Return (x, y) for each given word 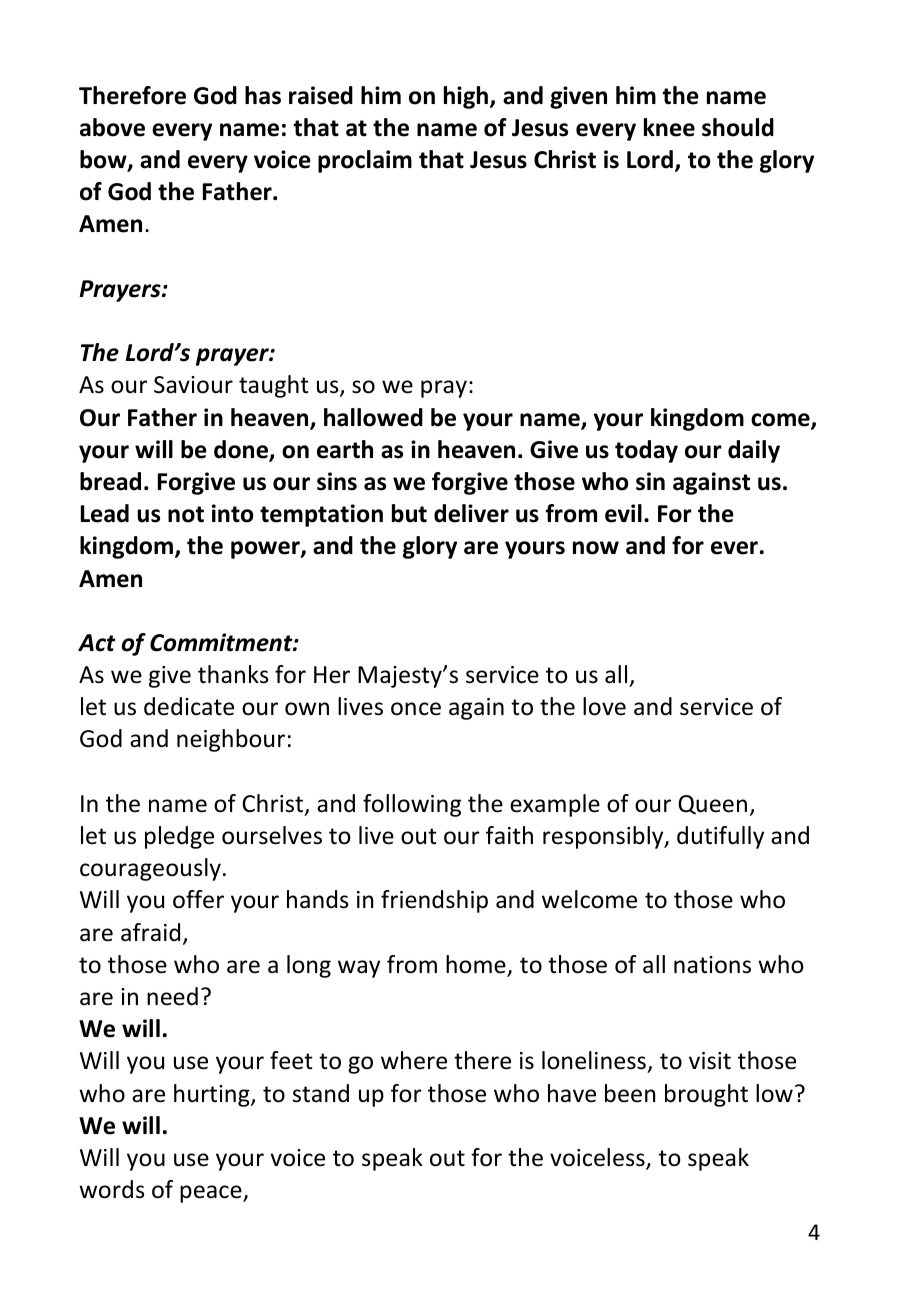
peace (212, 1194)
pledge (179, 837)
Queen (712, 805)
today (646, 451)
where (414, 1060)
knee (669, 127)
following (412, 805)
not (186, 514)
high (466, 97)
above (112, 127)
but (409, 513)
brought (706, 1095)
